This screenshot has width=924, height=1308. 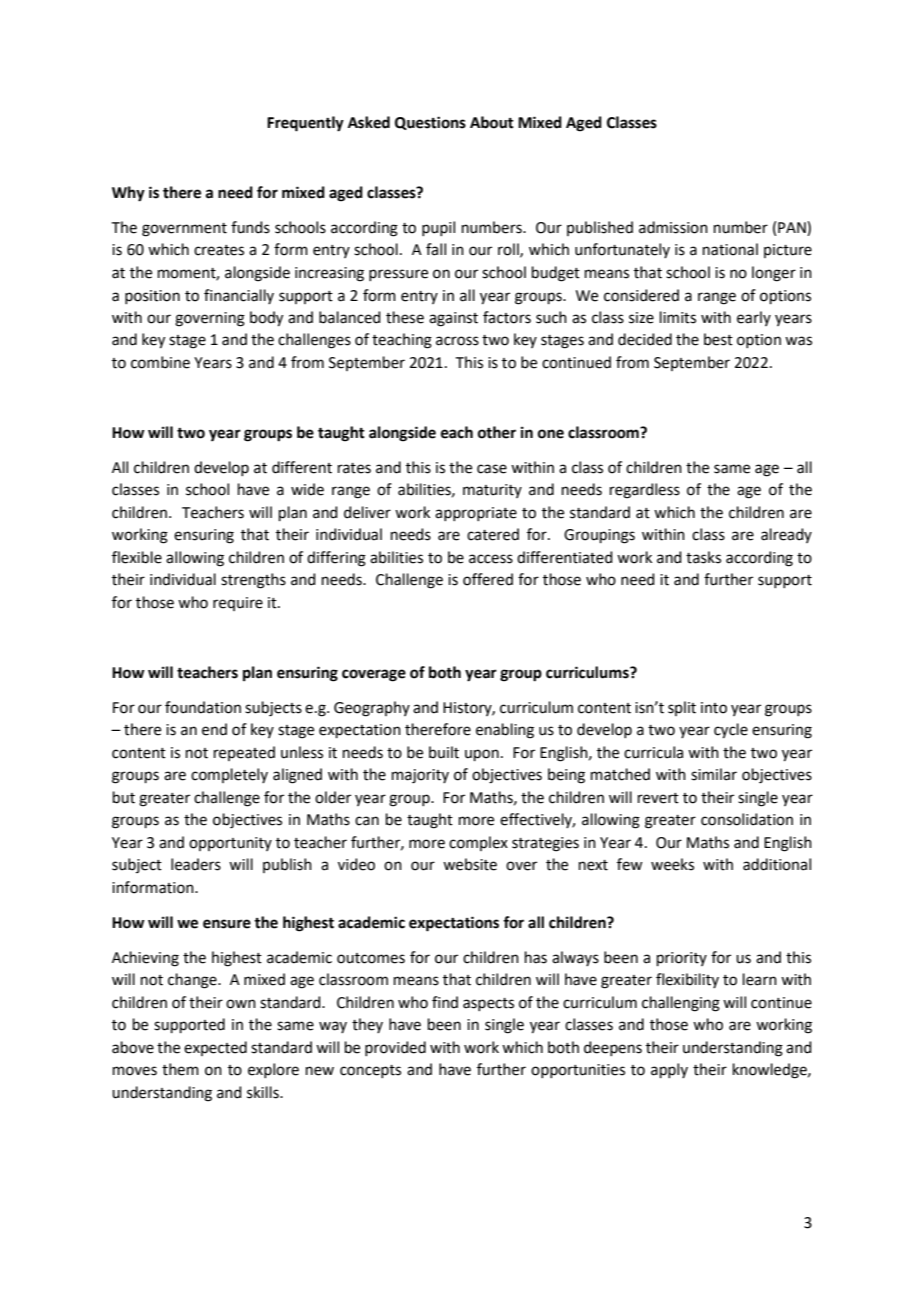 What do you see at coordinates (160, 362) in the screenshot?
I see `combine` at bounding box center [160, 362].
